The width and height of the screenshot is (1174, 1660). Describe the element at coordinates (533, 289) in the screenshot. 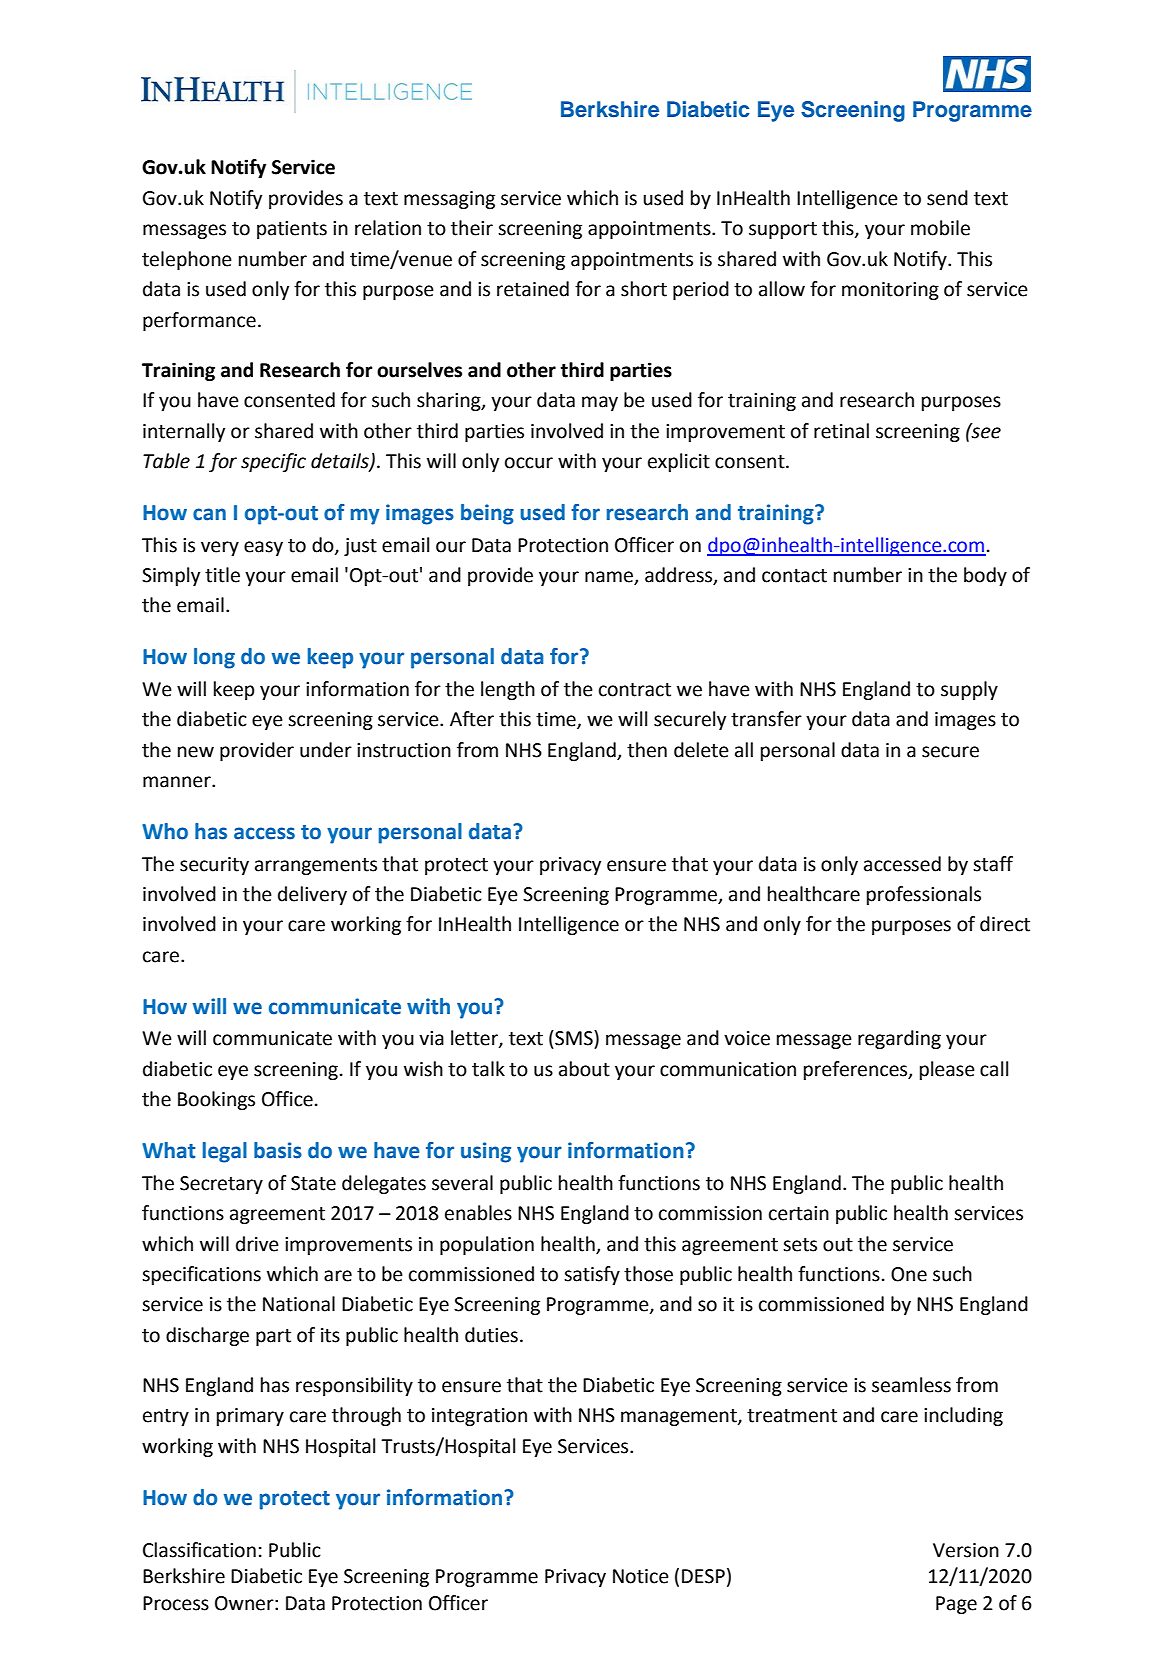

I see `retained` at that location.
